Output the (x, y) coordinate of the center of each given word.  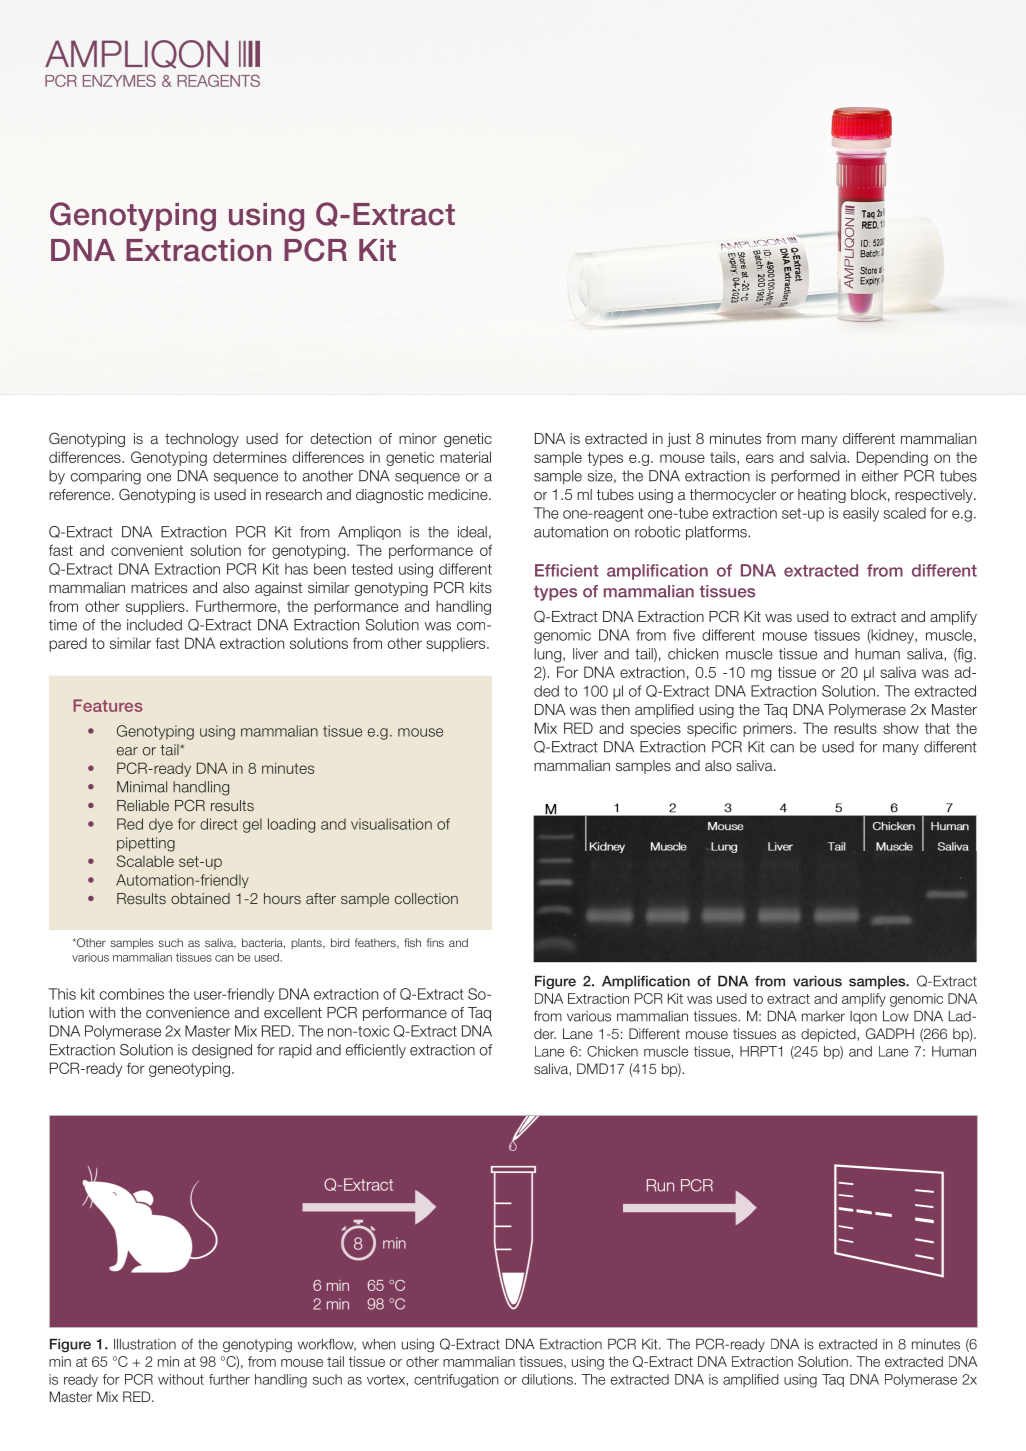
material (465, 457)
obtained (200, 898)
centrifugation (456, 1381)
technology (202, 440)
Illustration (145, 1344)
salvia (829, 457)
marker (823, 1016)
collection (426, 898)
